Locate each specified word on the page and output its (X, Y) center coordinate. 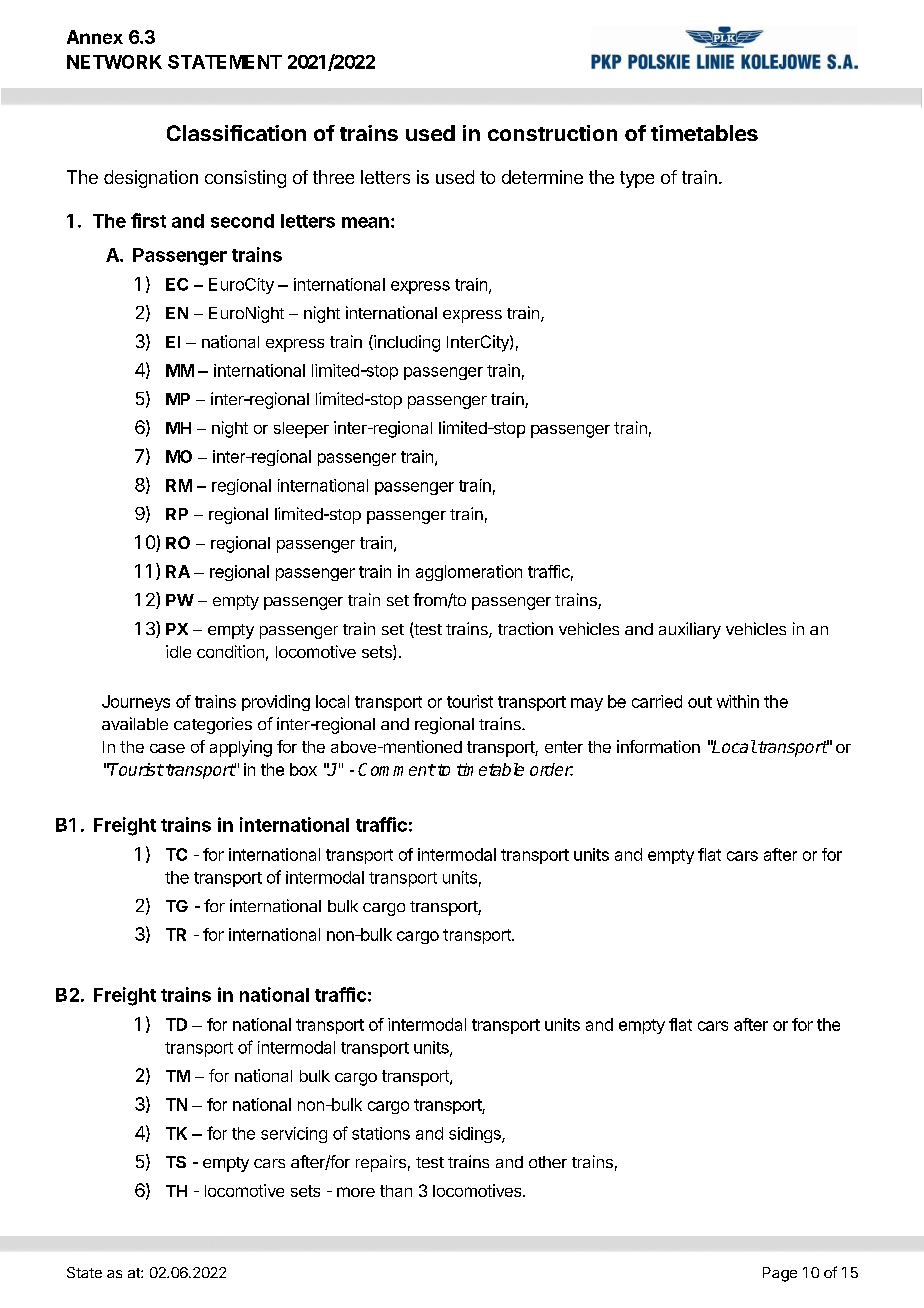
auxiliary (690, 630)
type (637, 179)
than (396, 1191)
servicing (294, 1135)
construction (552, 133)
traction (525, 628)
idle (178, 651)
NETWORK (114, 62)
